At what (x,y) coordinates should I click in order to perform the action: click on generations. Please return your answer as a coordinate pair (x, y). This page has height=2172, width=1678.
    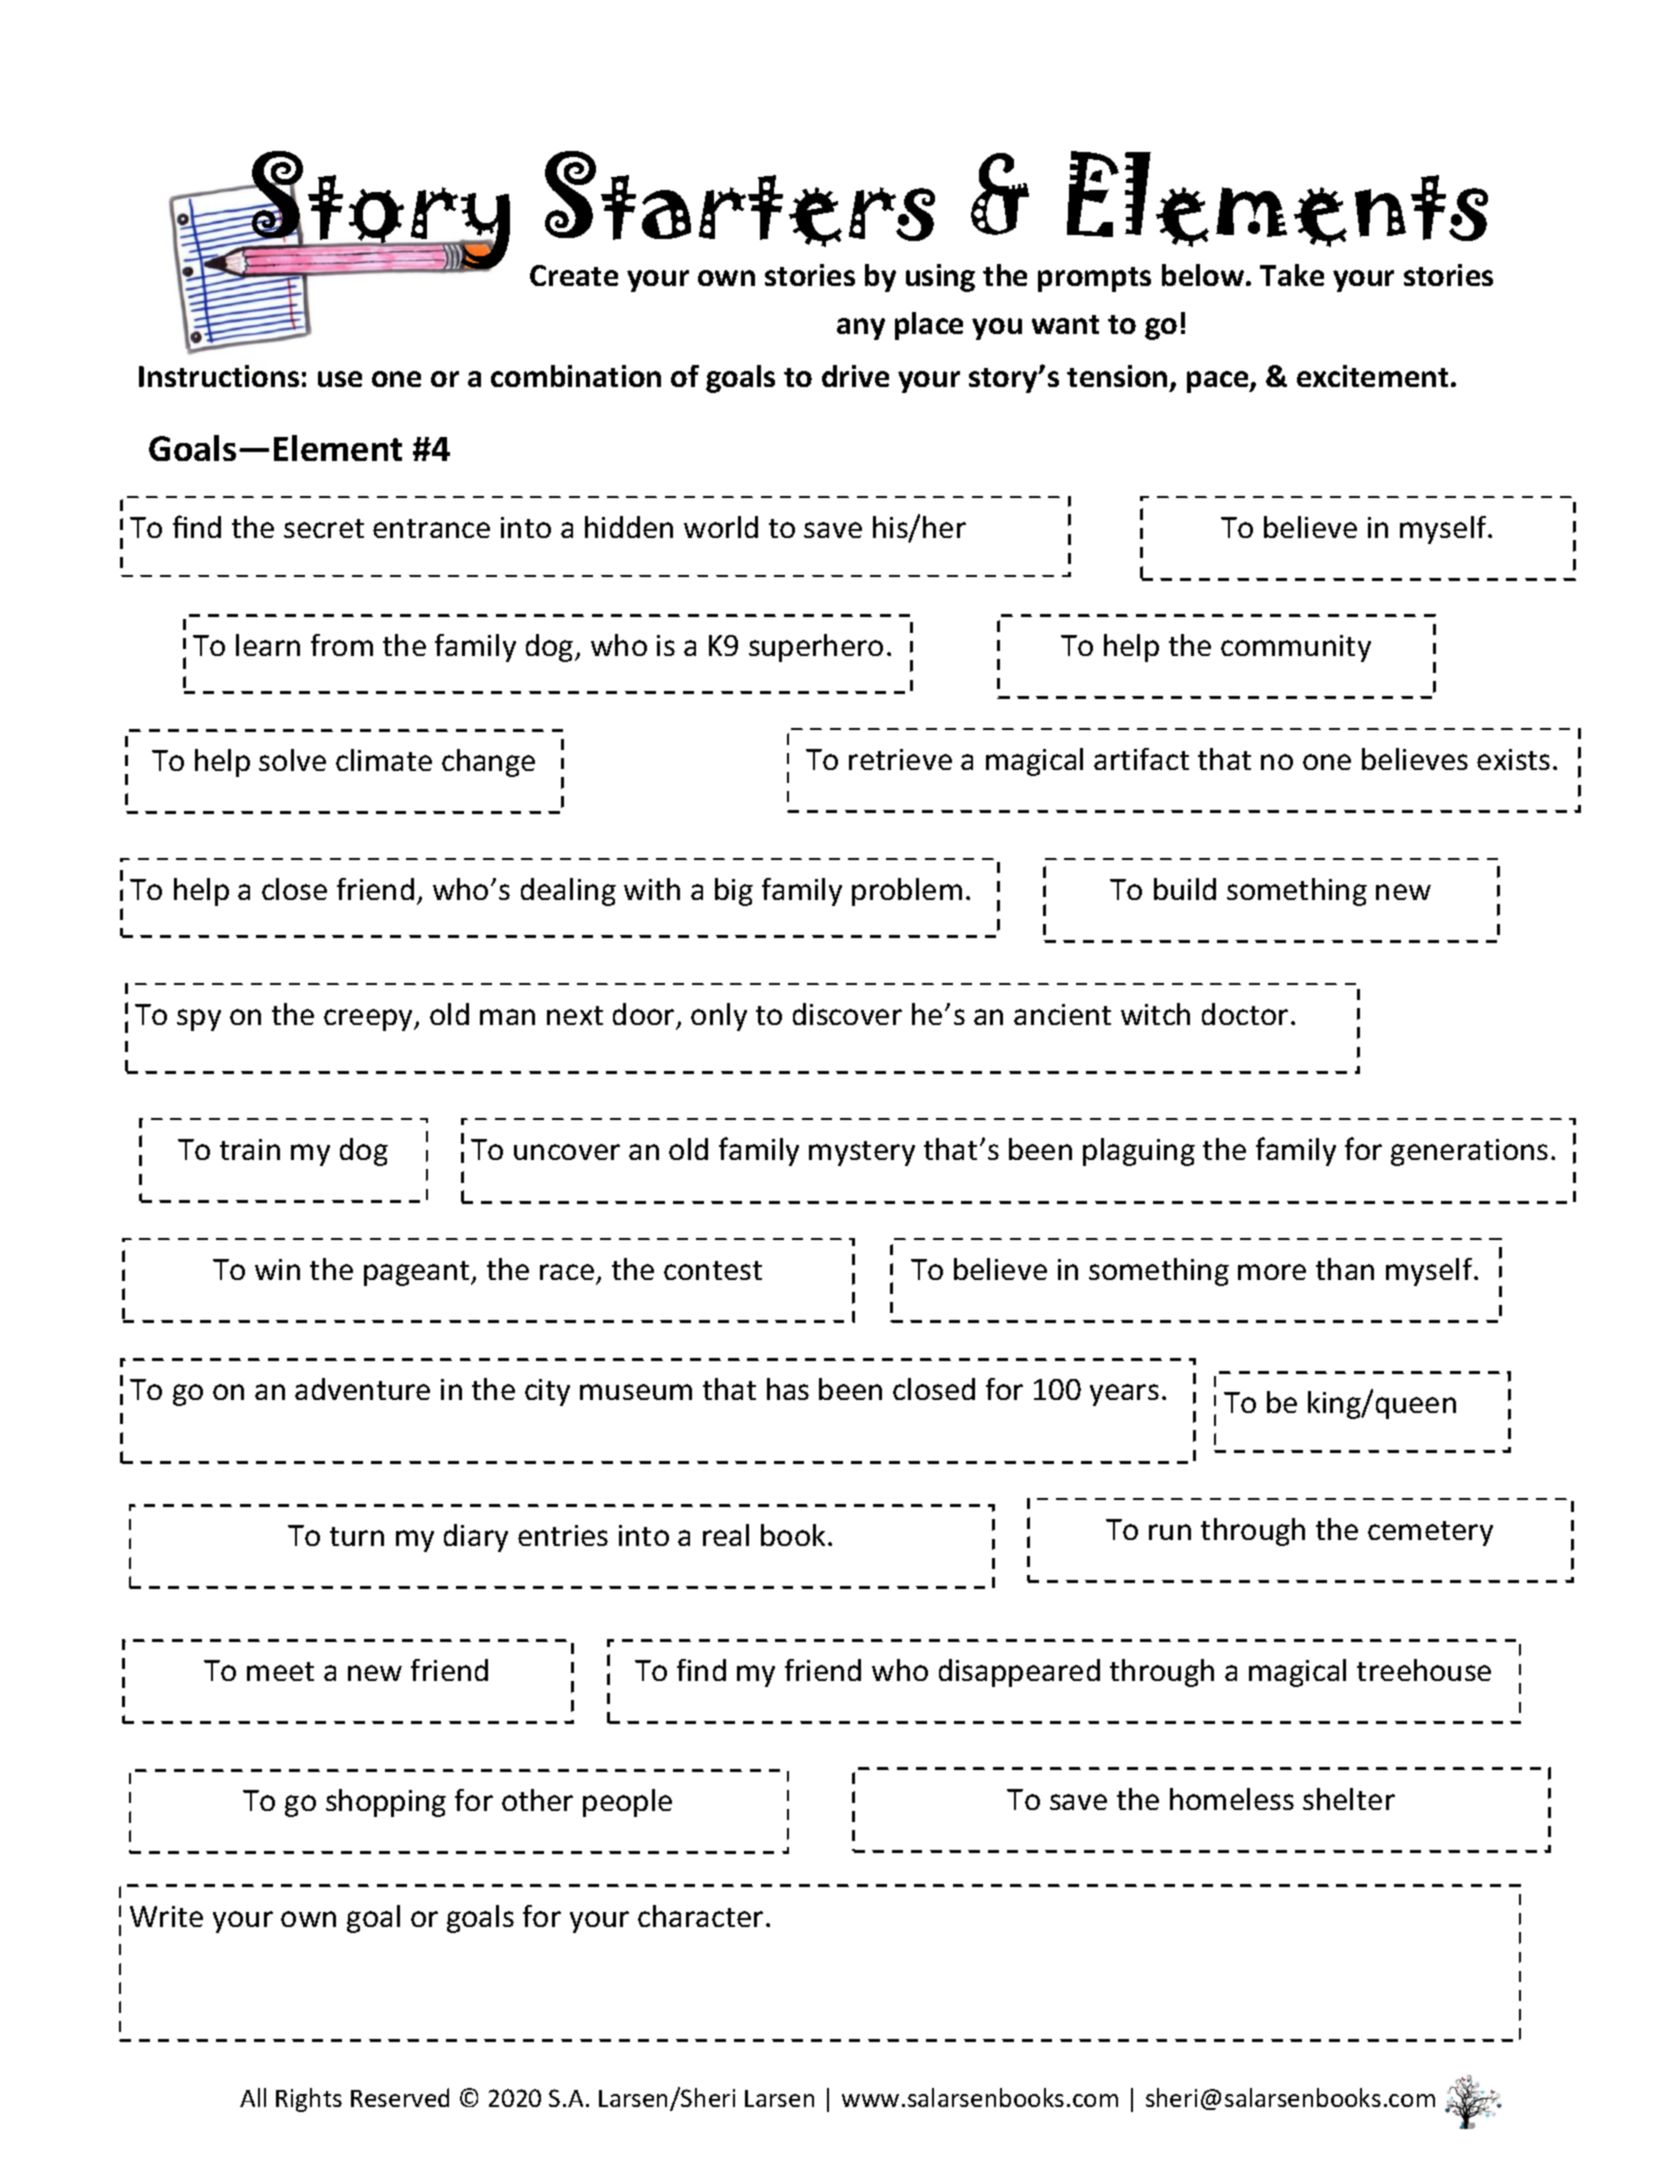
    Looking at the image, I should click on (1469, 1152).
